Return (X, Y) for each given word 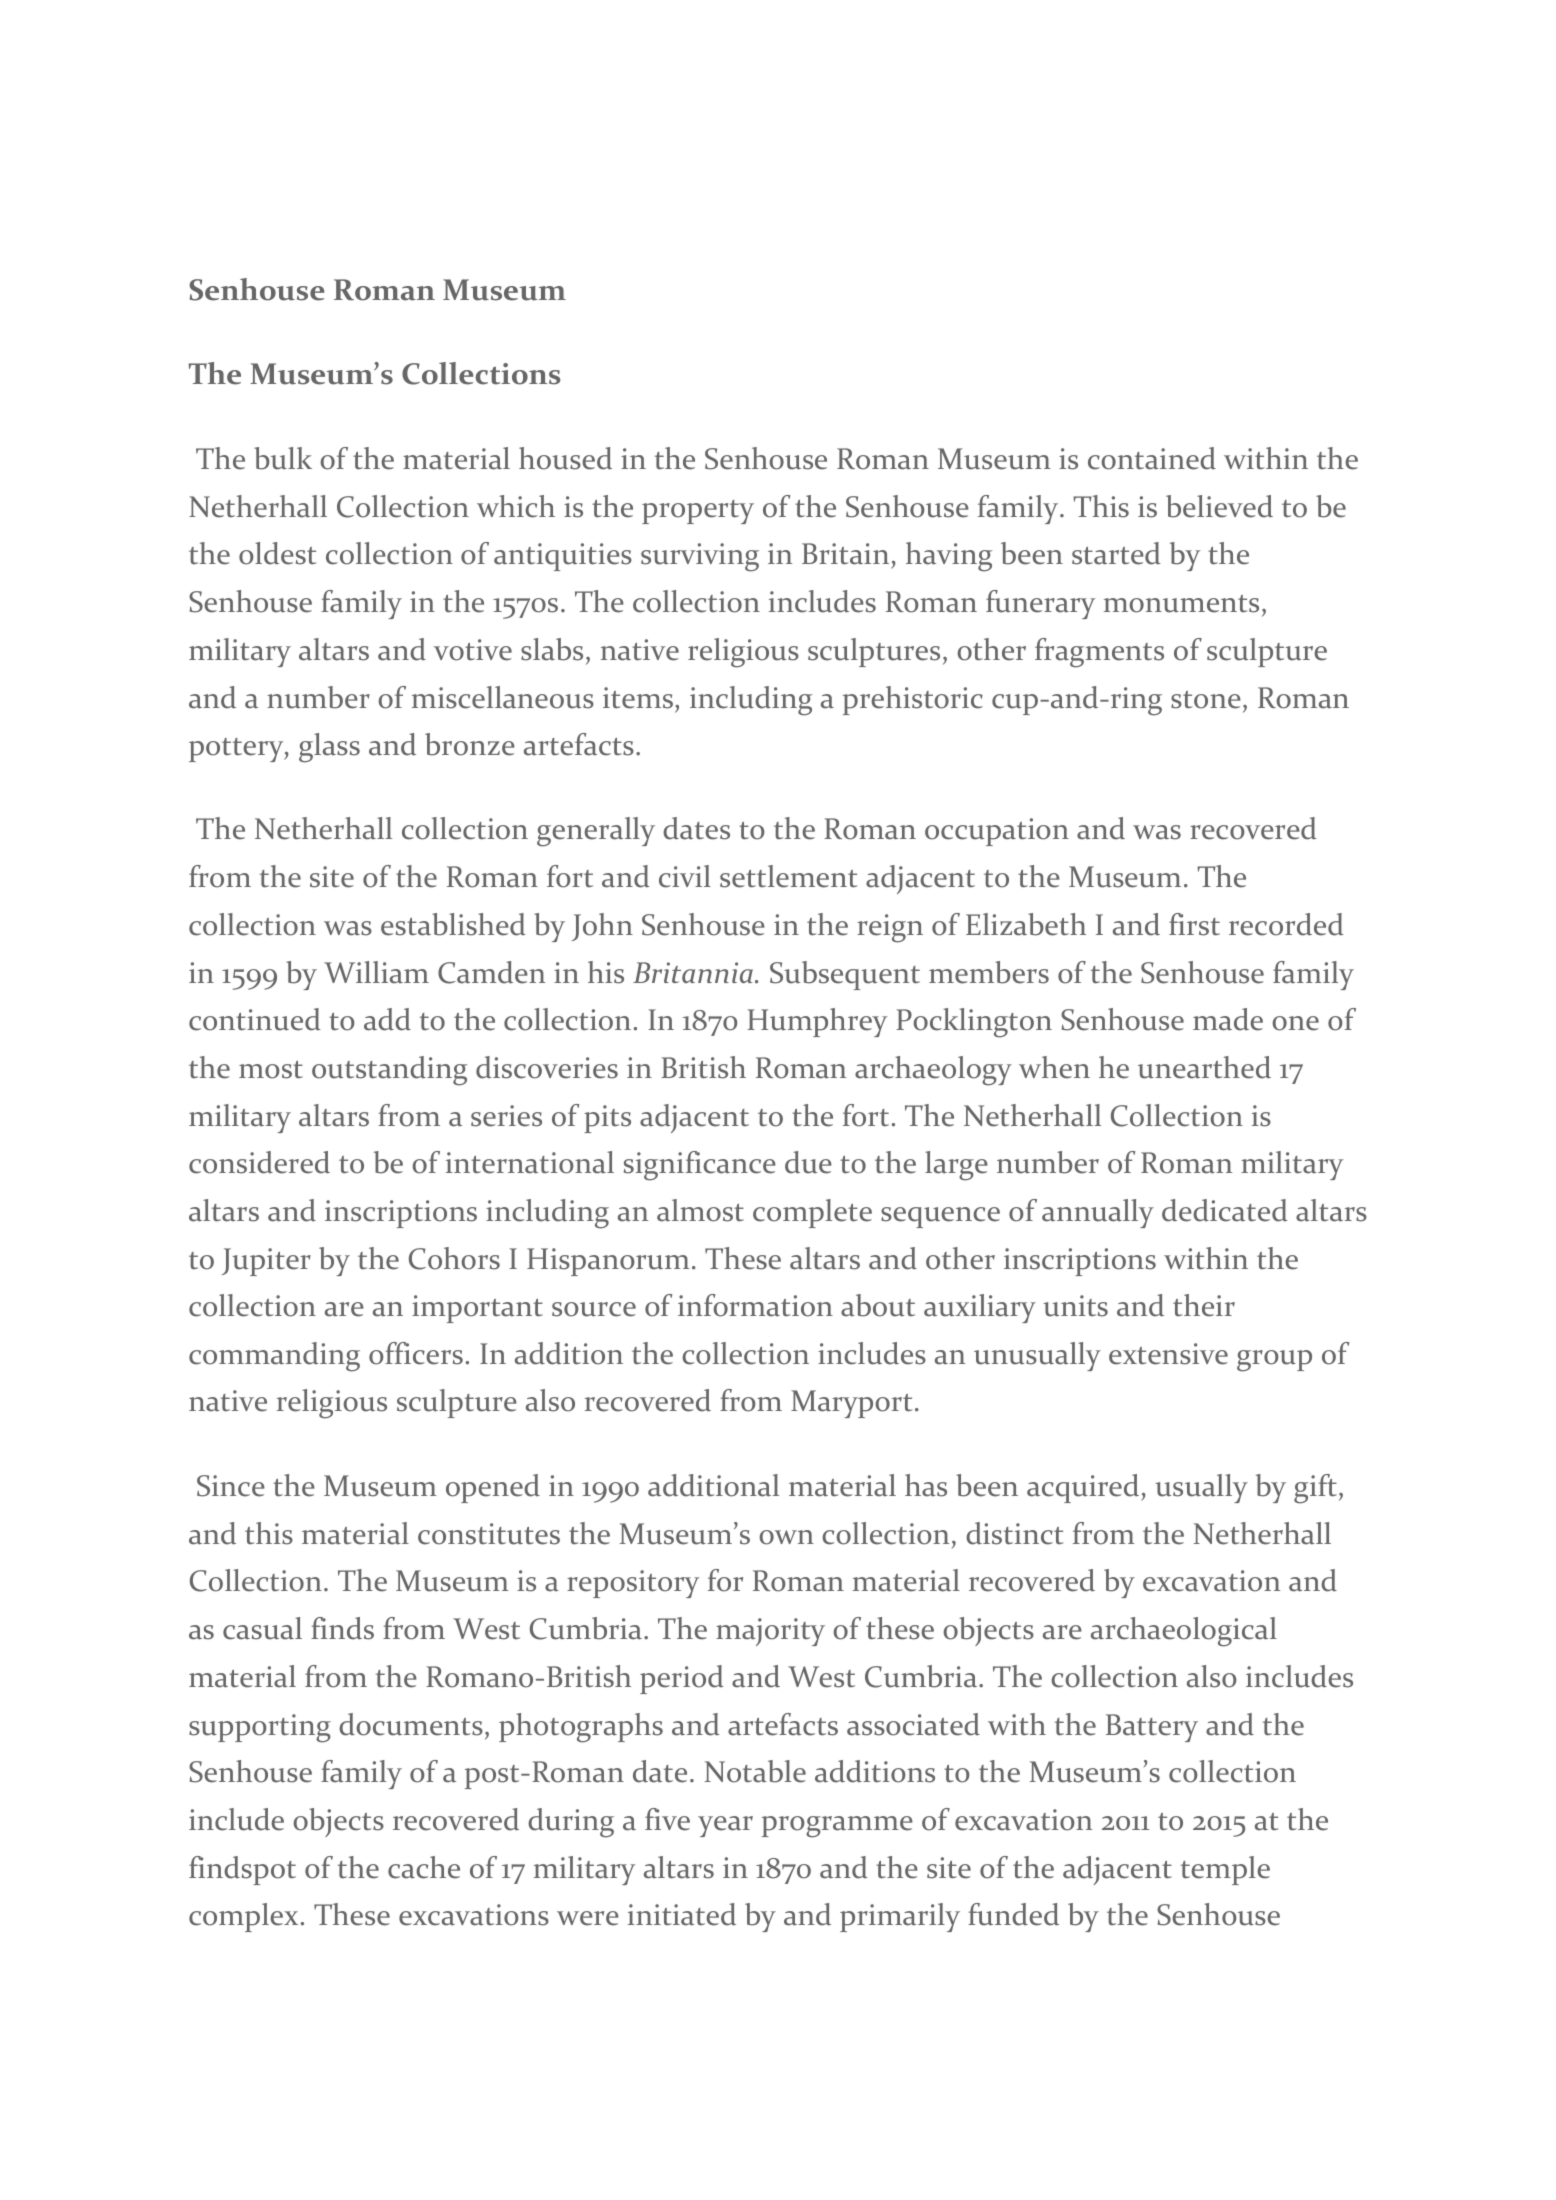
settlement (788, 876)
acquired (1084, 1488)
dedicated (1225, 1210)
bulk (283, 458)
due (808, 1162)
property (698, 512)
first (1194, 924)
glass (329, 748)
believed (1219, 506)
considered (259, 1162)
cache (424, 1867)
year (725, 1826)
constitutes (489, 1534)
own (786, 1537)
